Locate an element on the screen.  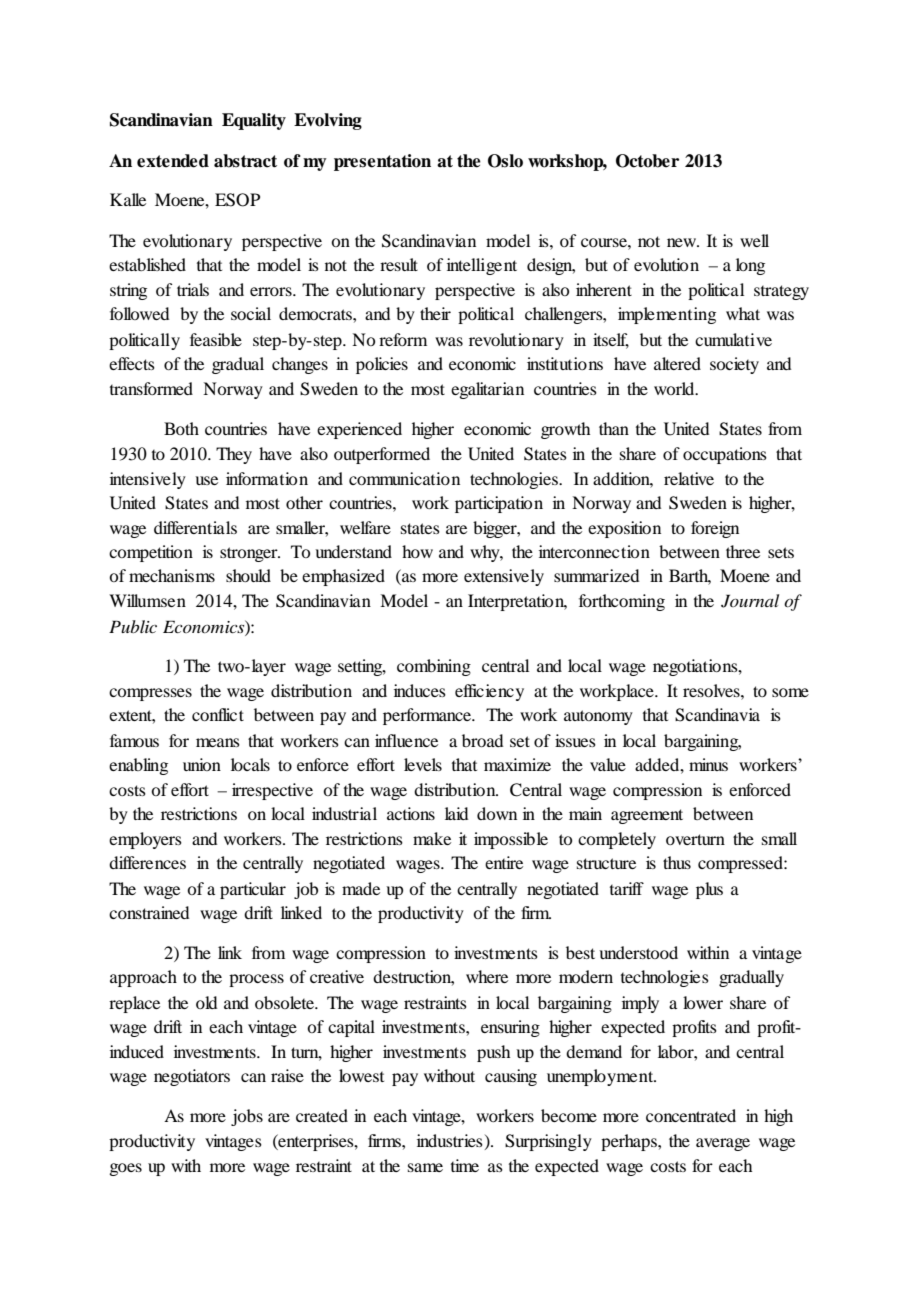
average is located at coordinates (723, 1144).
